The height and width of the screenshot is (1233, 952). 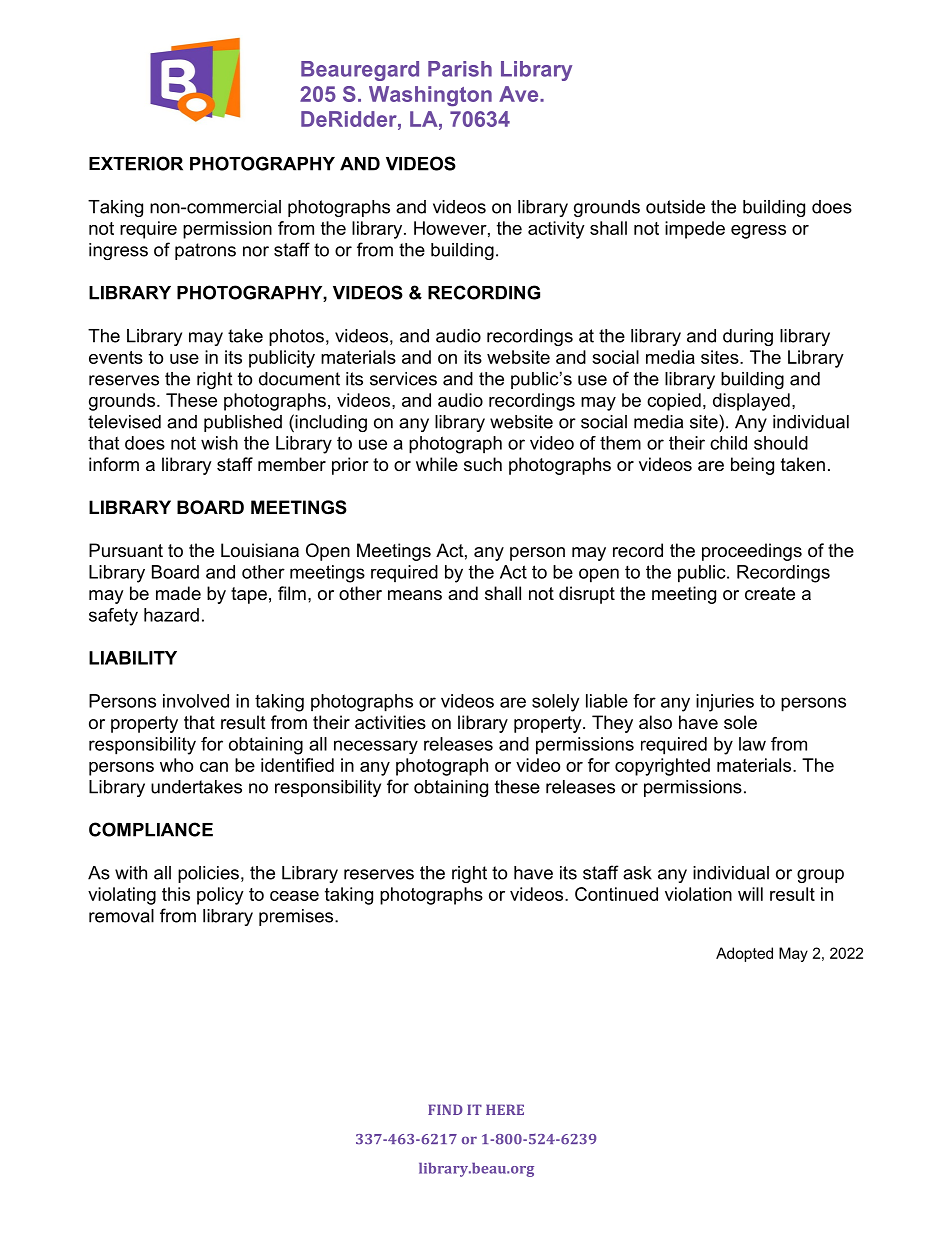 What do you see at coordinates (445, 1109) in the screenshot?
I see `FIND` at bounding box center [445, 1109].
